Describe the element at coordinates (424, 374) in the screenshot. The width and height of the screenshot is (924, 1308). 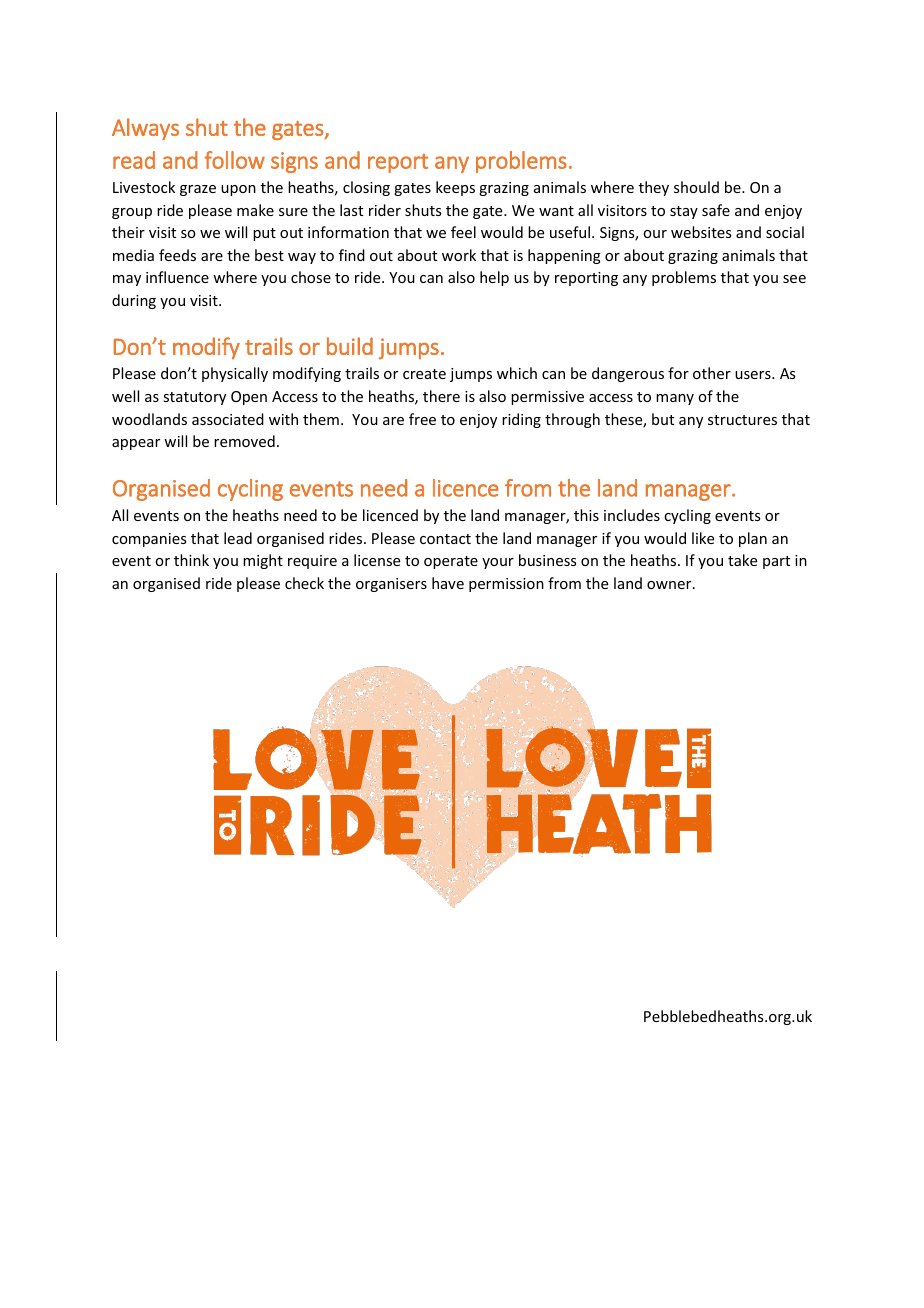
I see `create` at that location.
